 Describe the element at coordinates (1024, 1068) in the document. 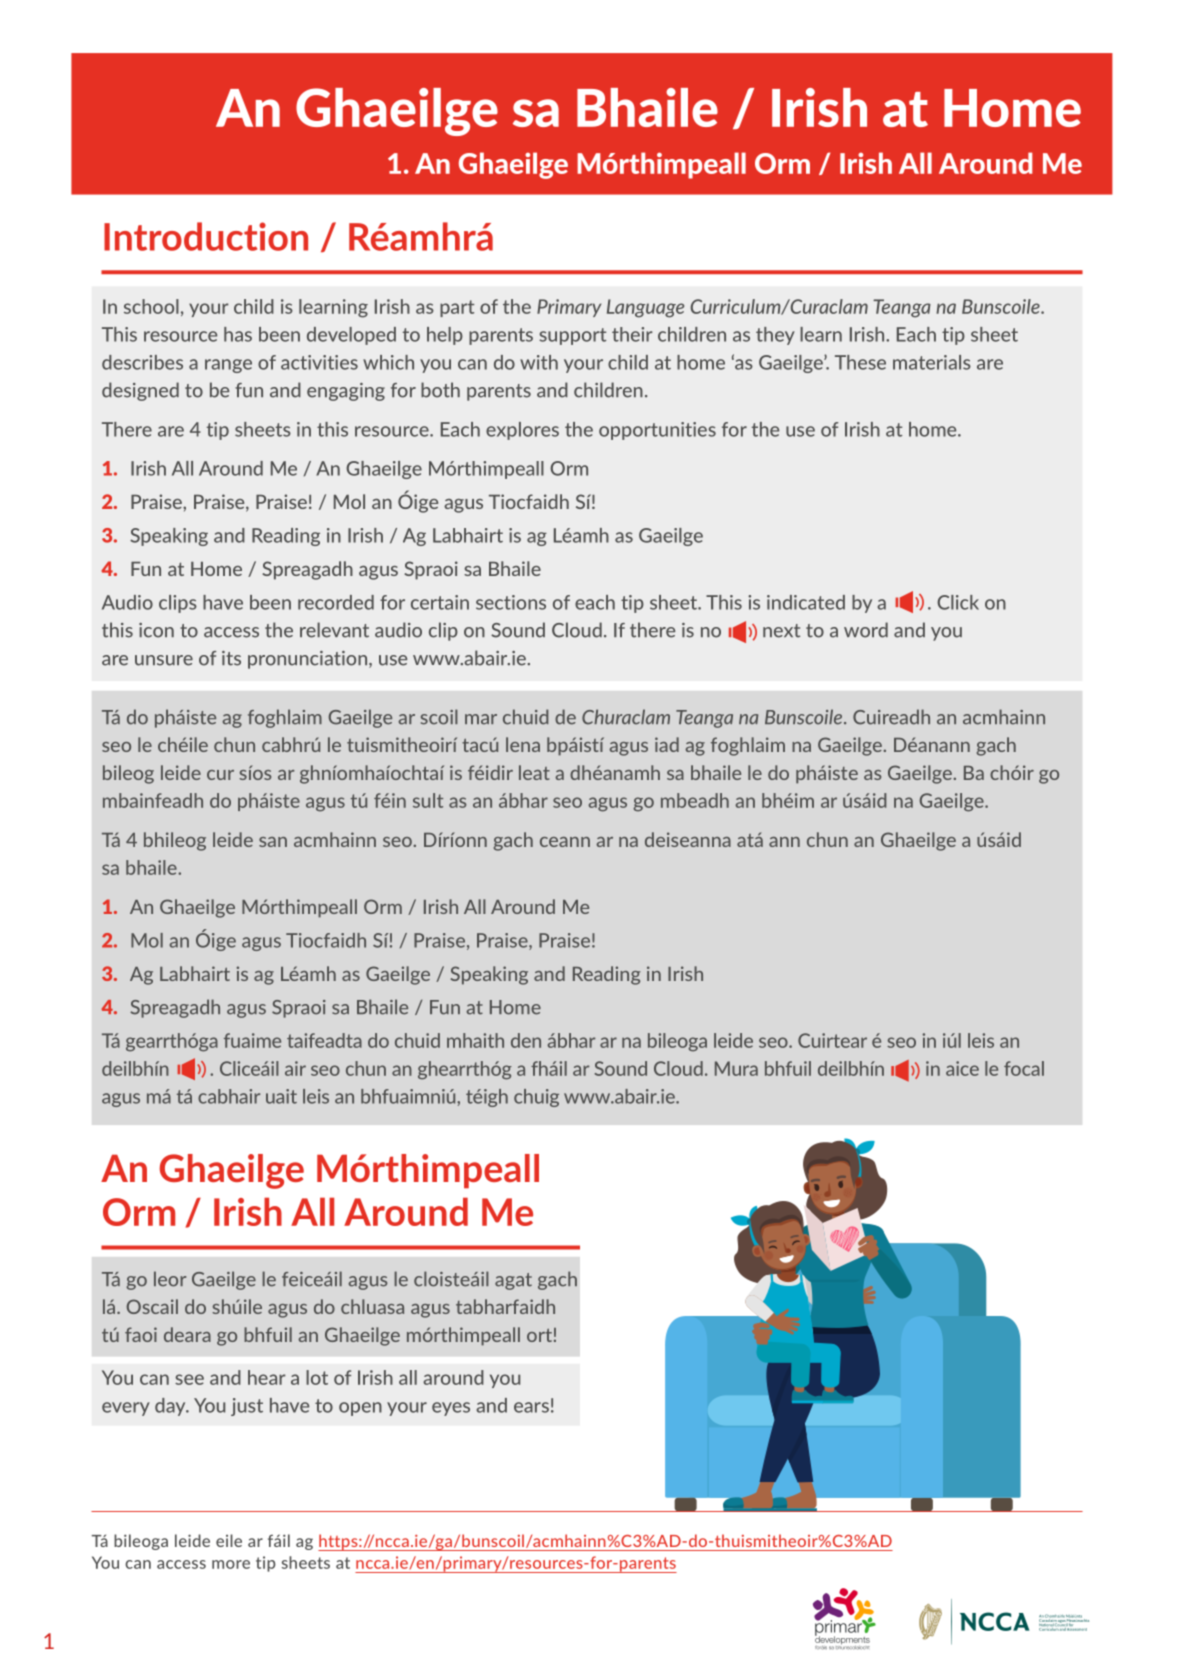

I see `focal` at that location.
